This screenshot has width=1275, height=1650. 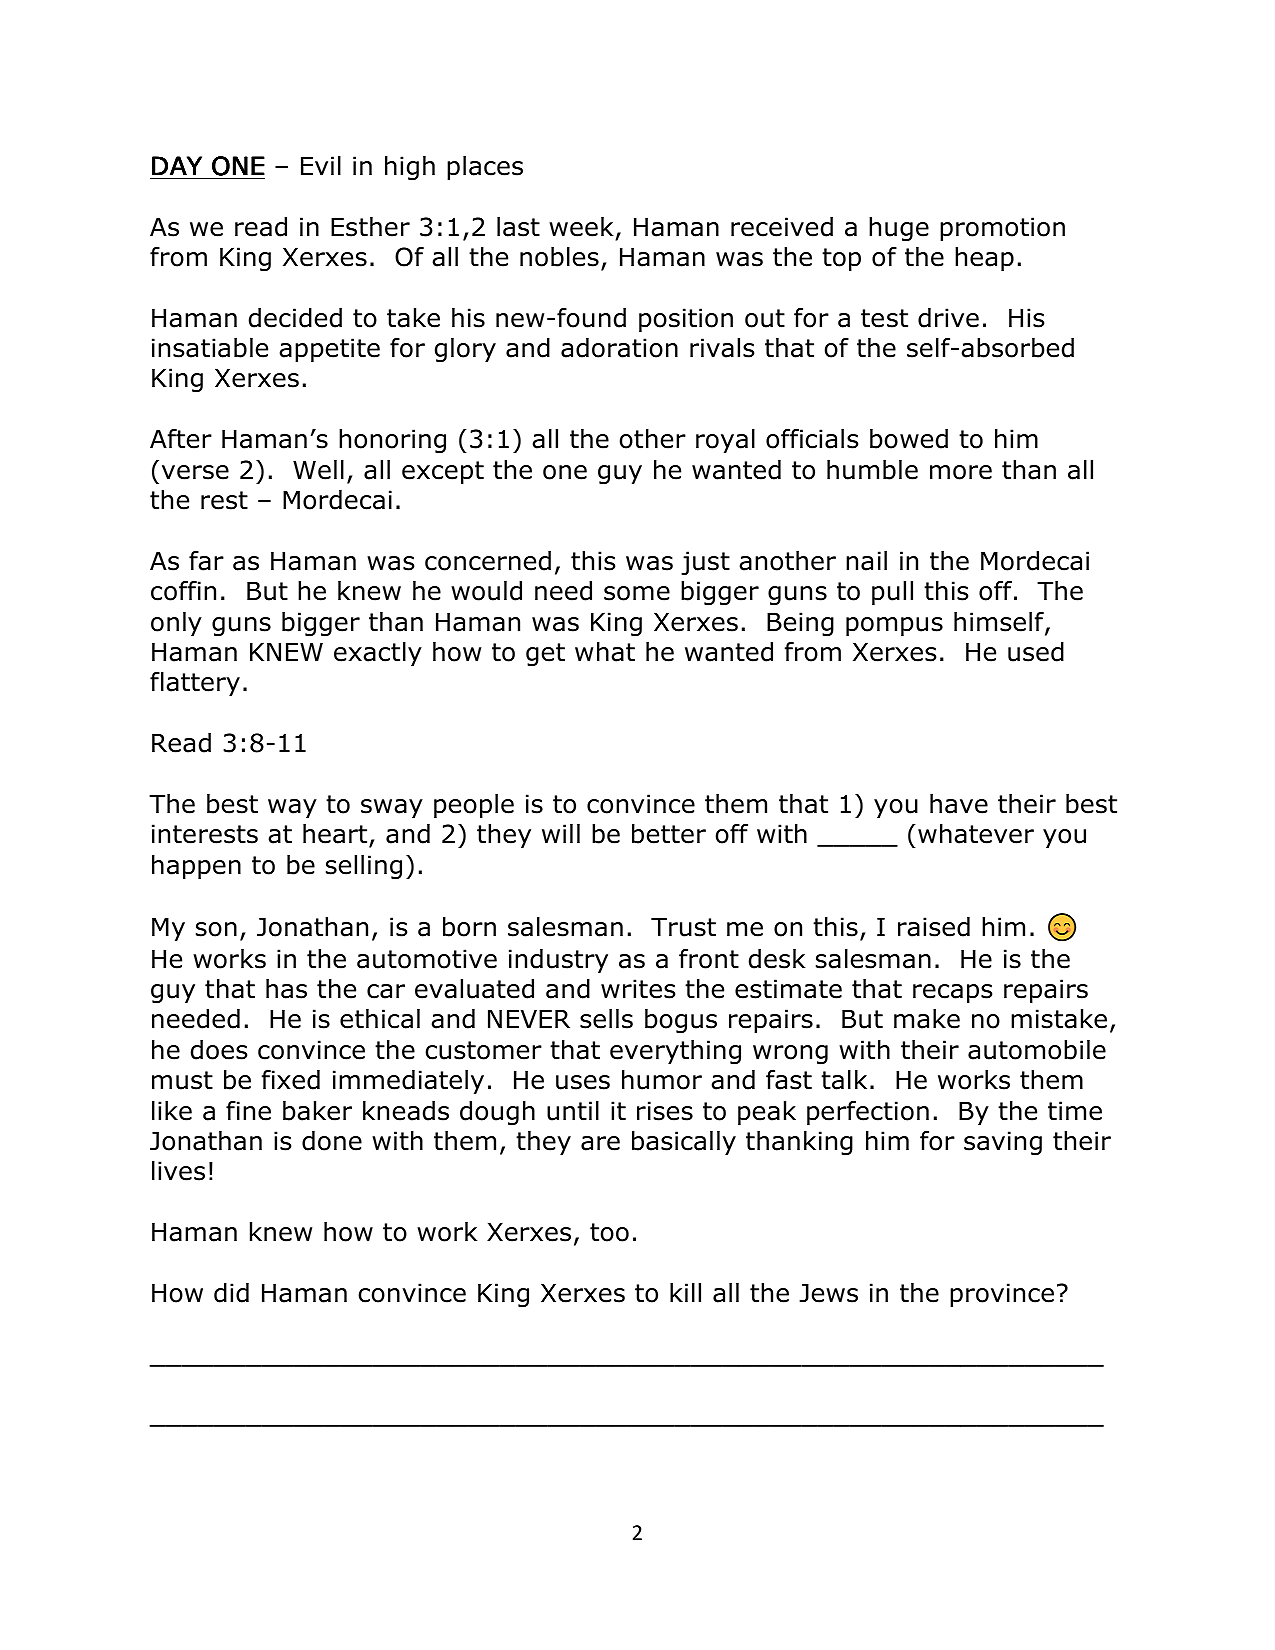 I want to click on flattery, so click(x=195, y=684).
